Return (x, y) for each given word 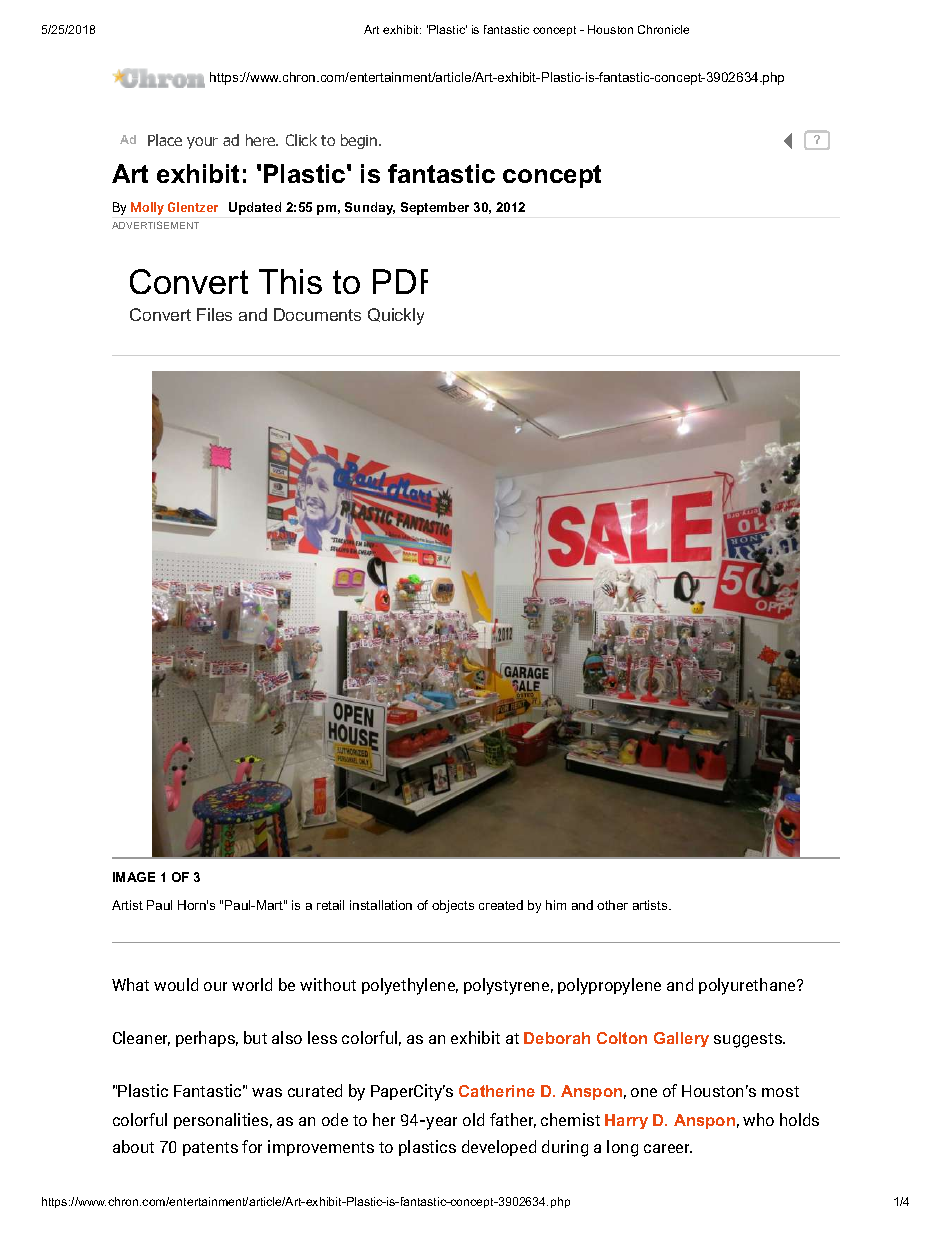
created (501, 905)
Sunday (370, 208)
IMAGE (134, 877)
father (513, 1120)
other (612, 905)
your (202, 143)
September (435, 208)
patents (210, 1149)
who (758, 1119)
